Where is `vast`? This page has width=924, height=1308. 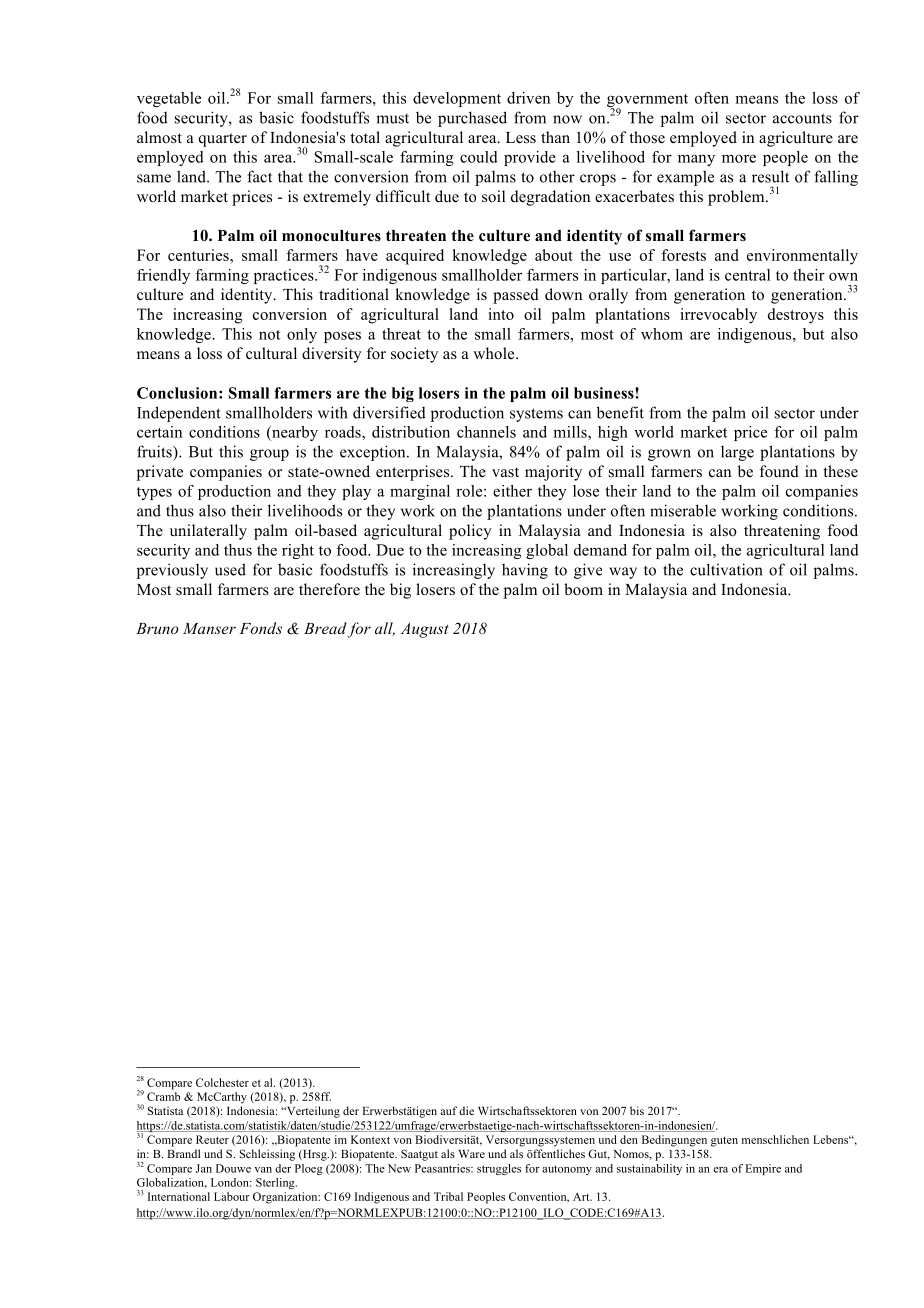
vast is located at coordinates (505, 472).
